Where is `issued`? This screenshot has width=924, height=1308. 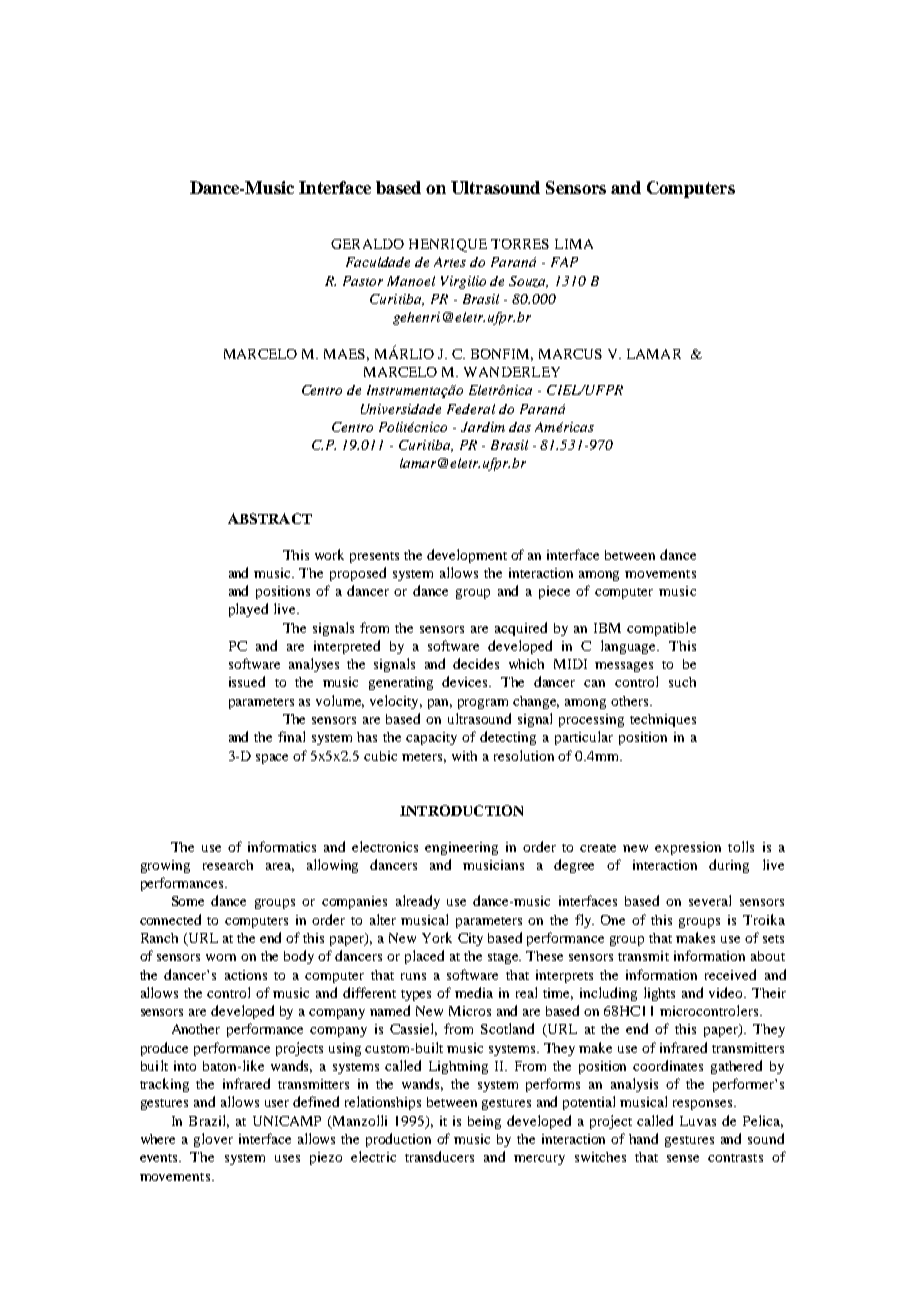 issued is located at coordinates (247, 681).
